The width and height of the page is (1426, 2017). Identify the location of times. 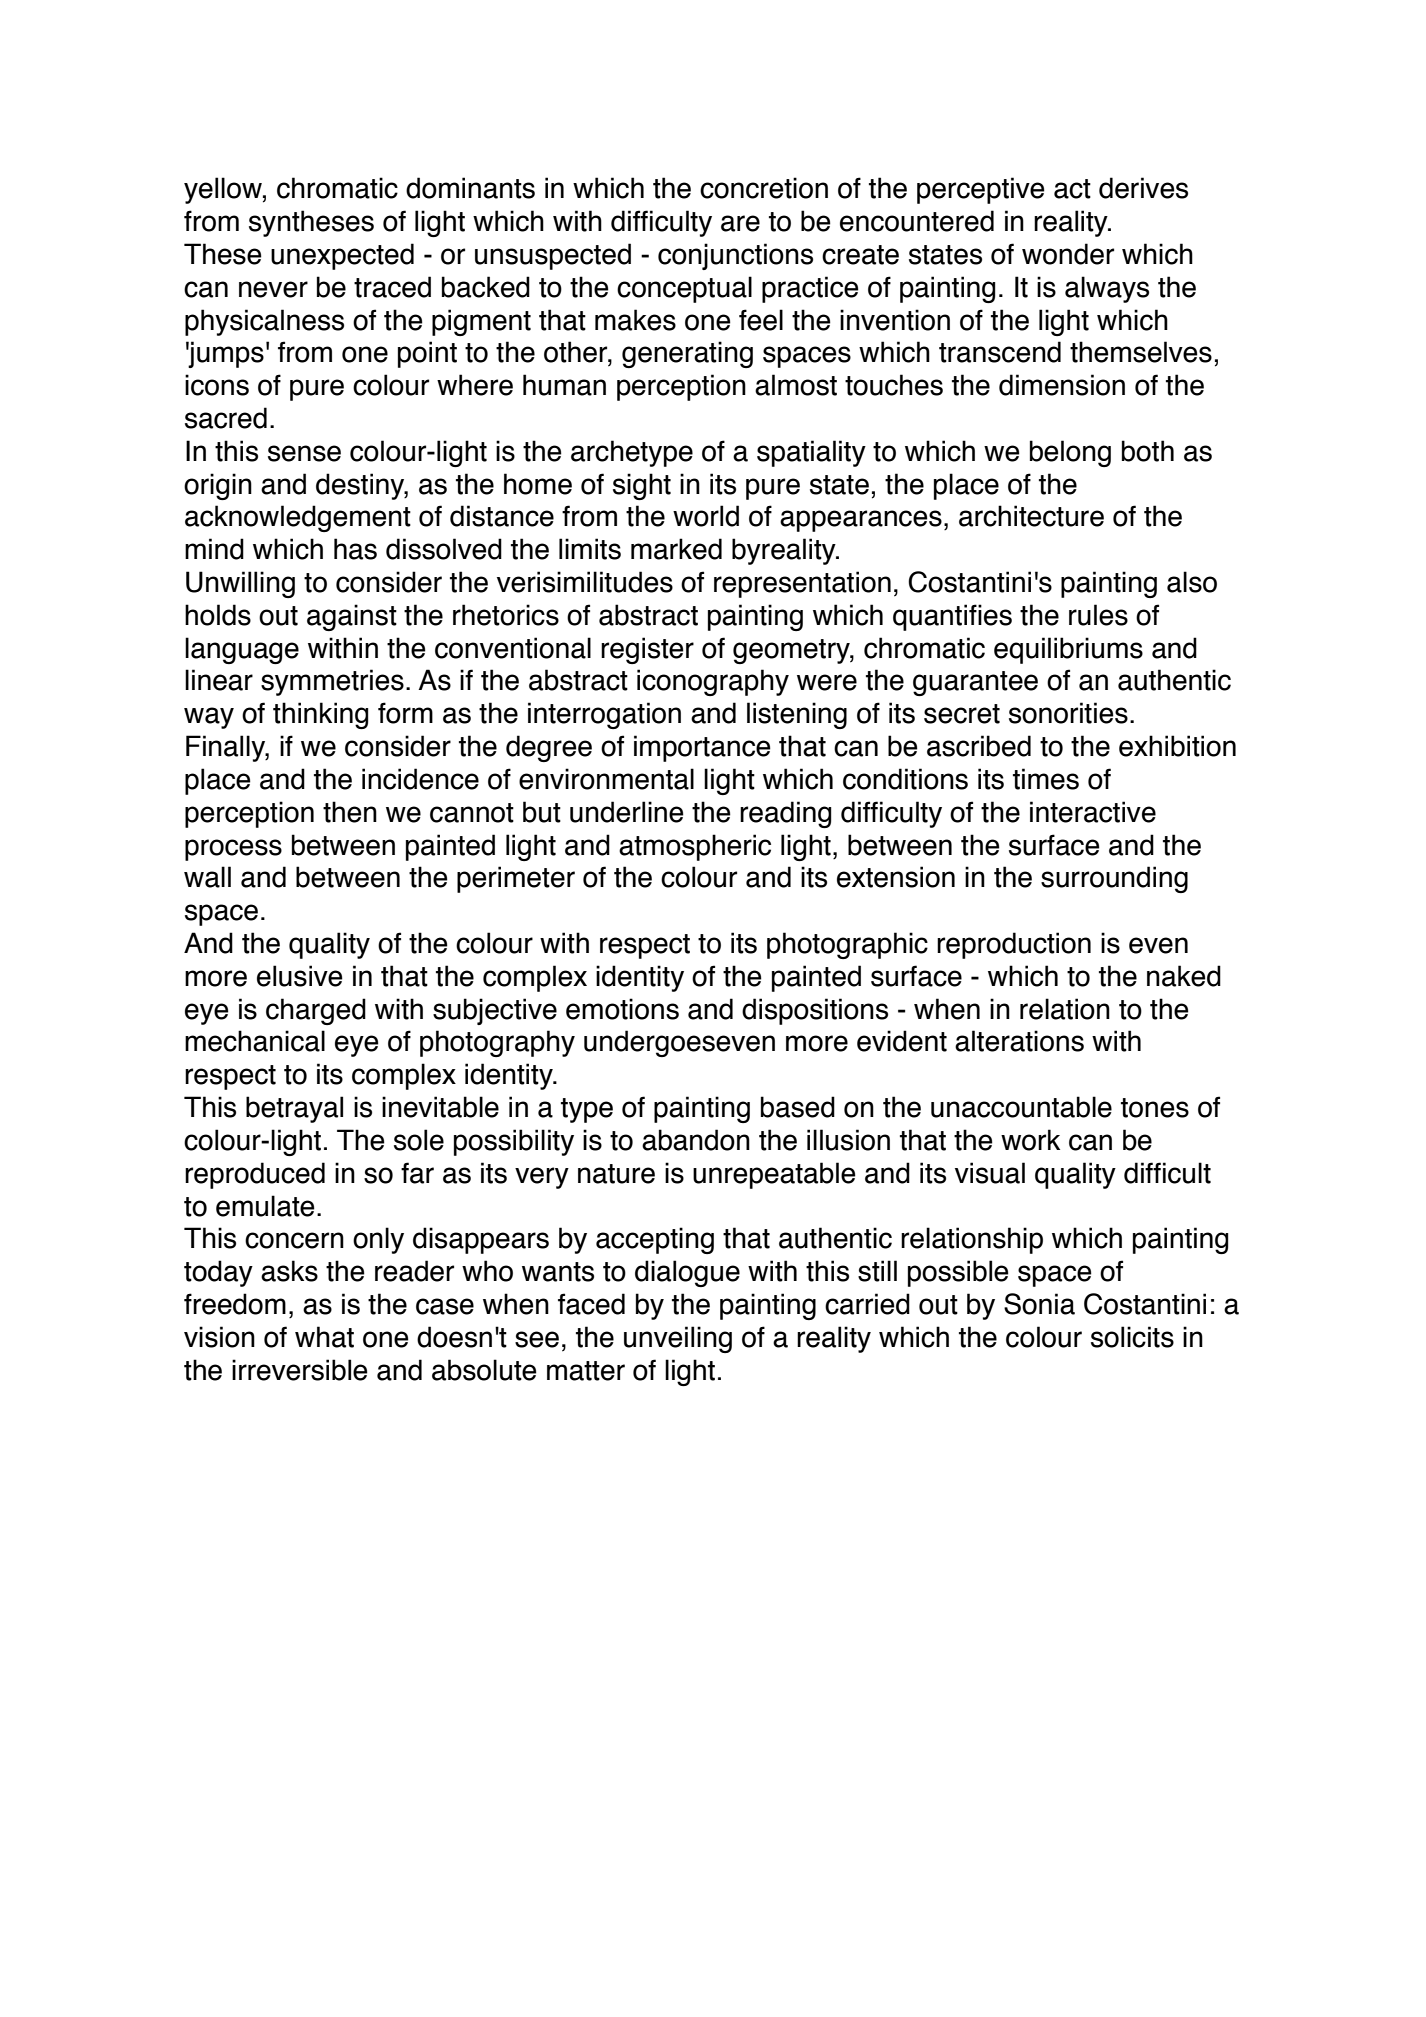
(1046, 779).
